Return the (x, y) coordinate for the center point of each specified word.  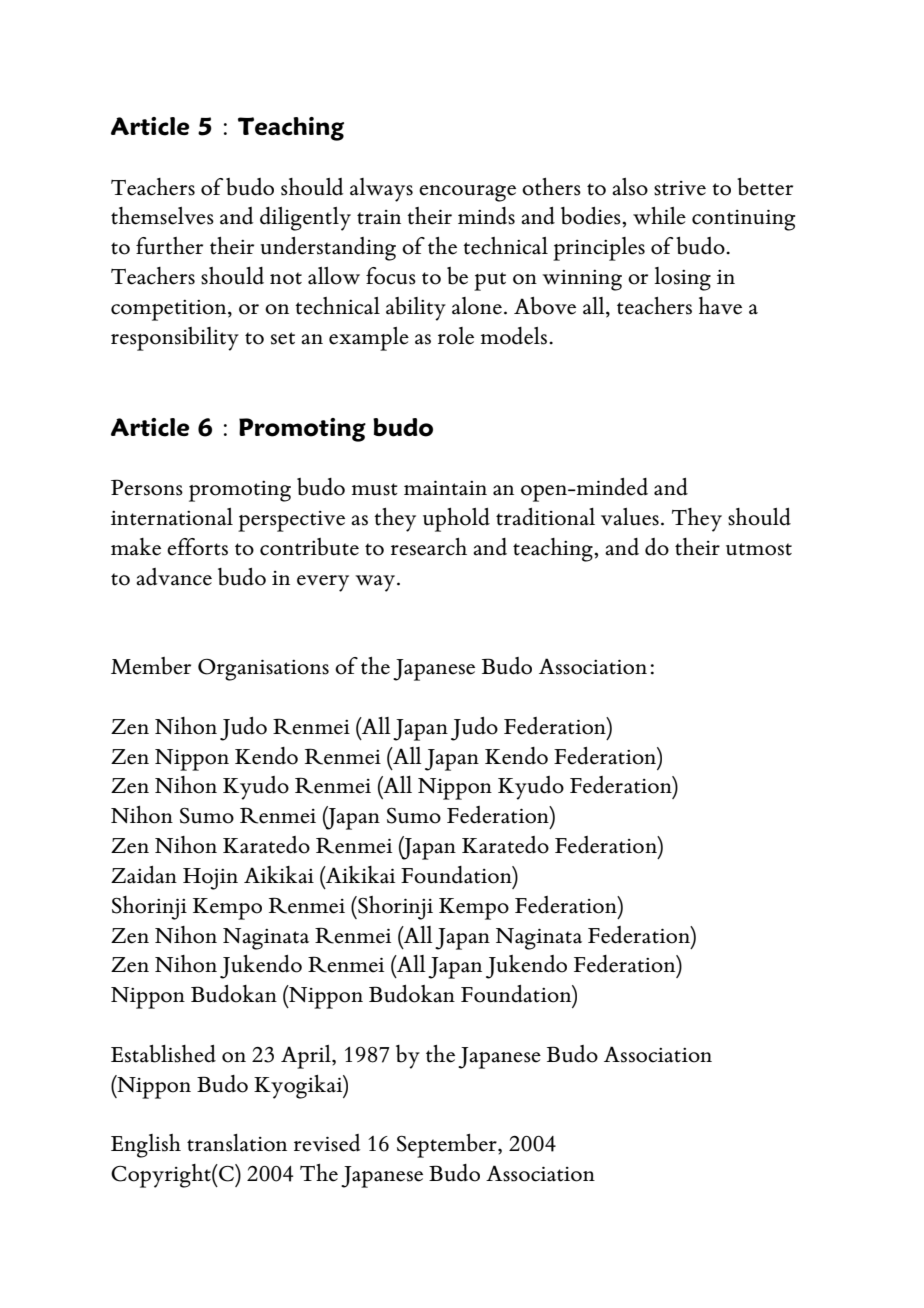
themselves (162, 216)
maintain (445, 488)
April (307, 1057)
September (448, 1146)
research (429, 547)
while (659, 216)
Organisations (263, 670)
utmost (759, 549)
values (630, 517)
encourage (467, 193)
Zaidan (144, 875)
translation (237, 1143)
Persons (147, 487)
